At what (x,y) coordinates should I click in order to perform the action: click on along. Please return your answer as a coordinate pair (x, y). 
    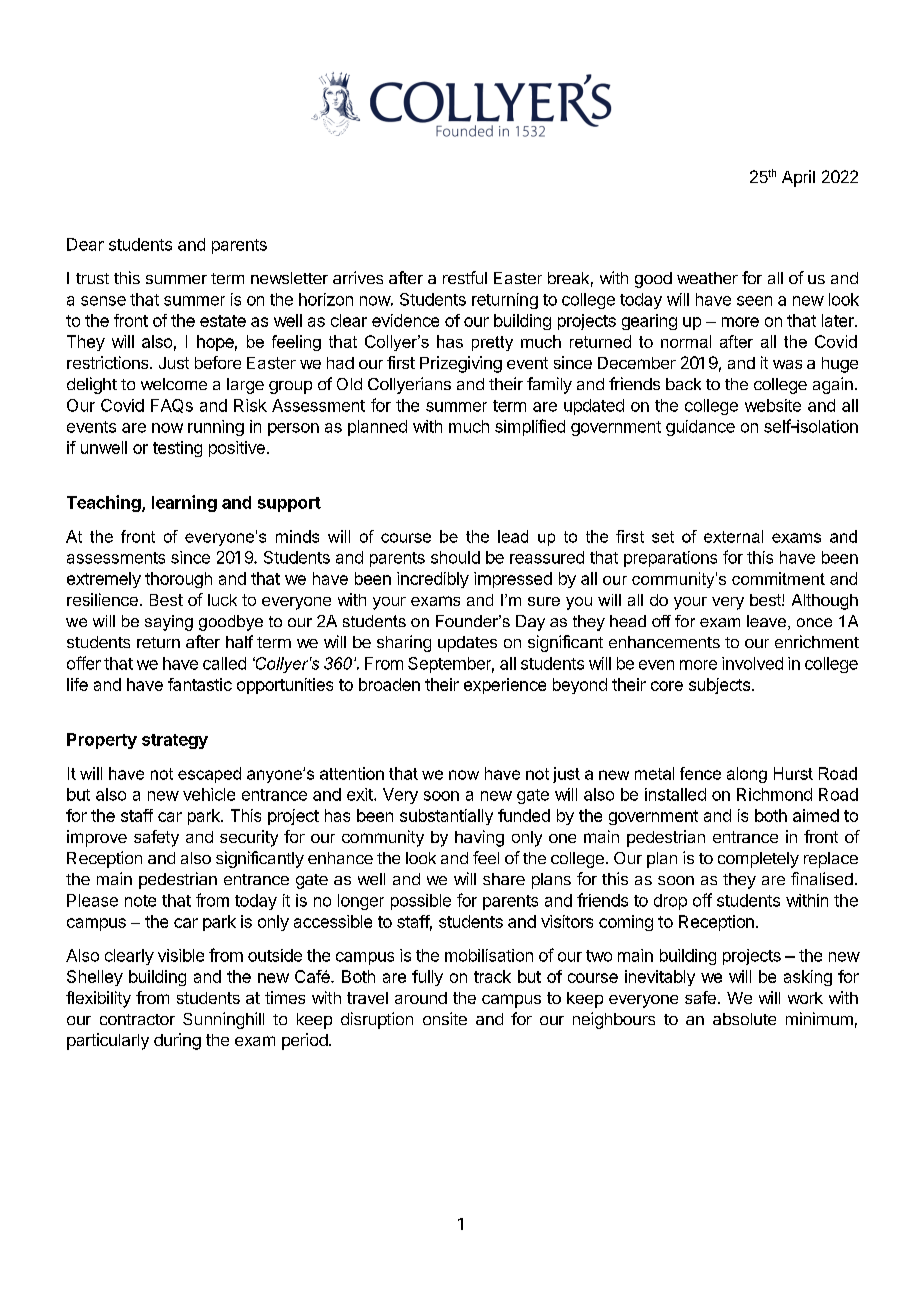
    Looking at the image, I should click on (747, 775).
